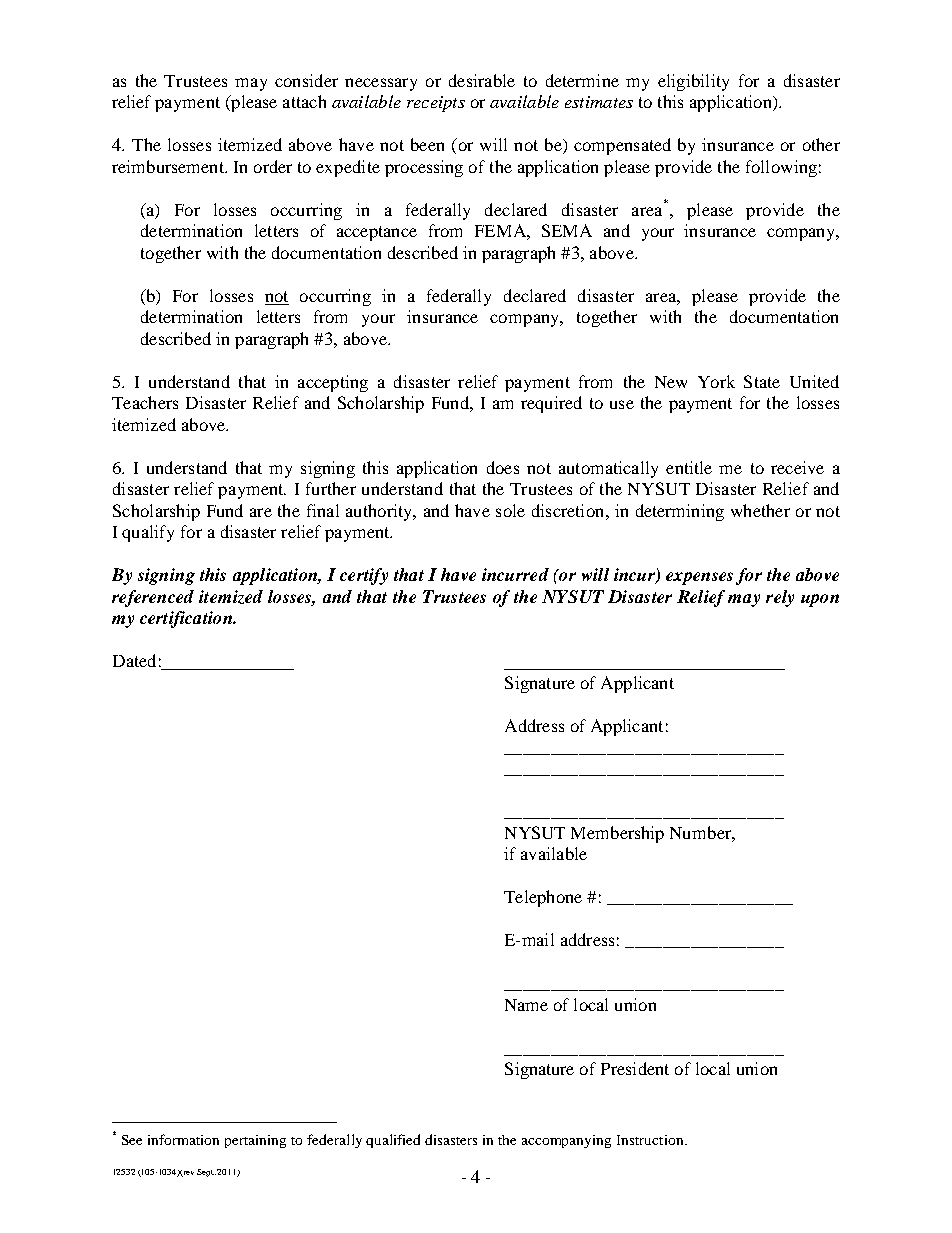 This document has width=952, height=1233. I want to click on information, so click(183, 1139).
